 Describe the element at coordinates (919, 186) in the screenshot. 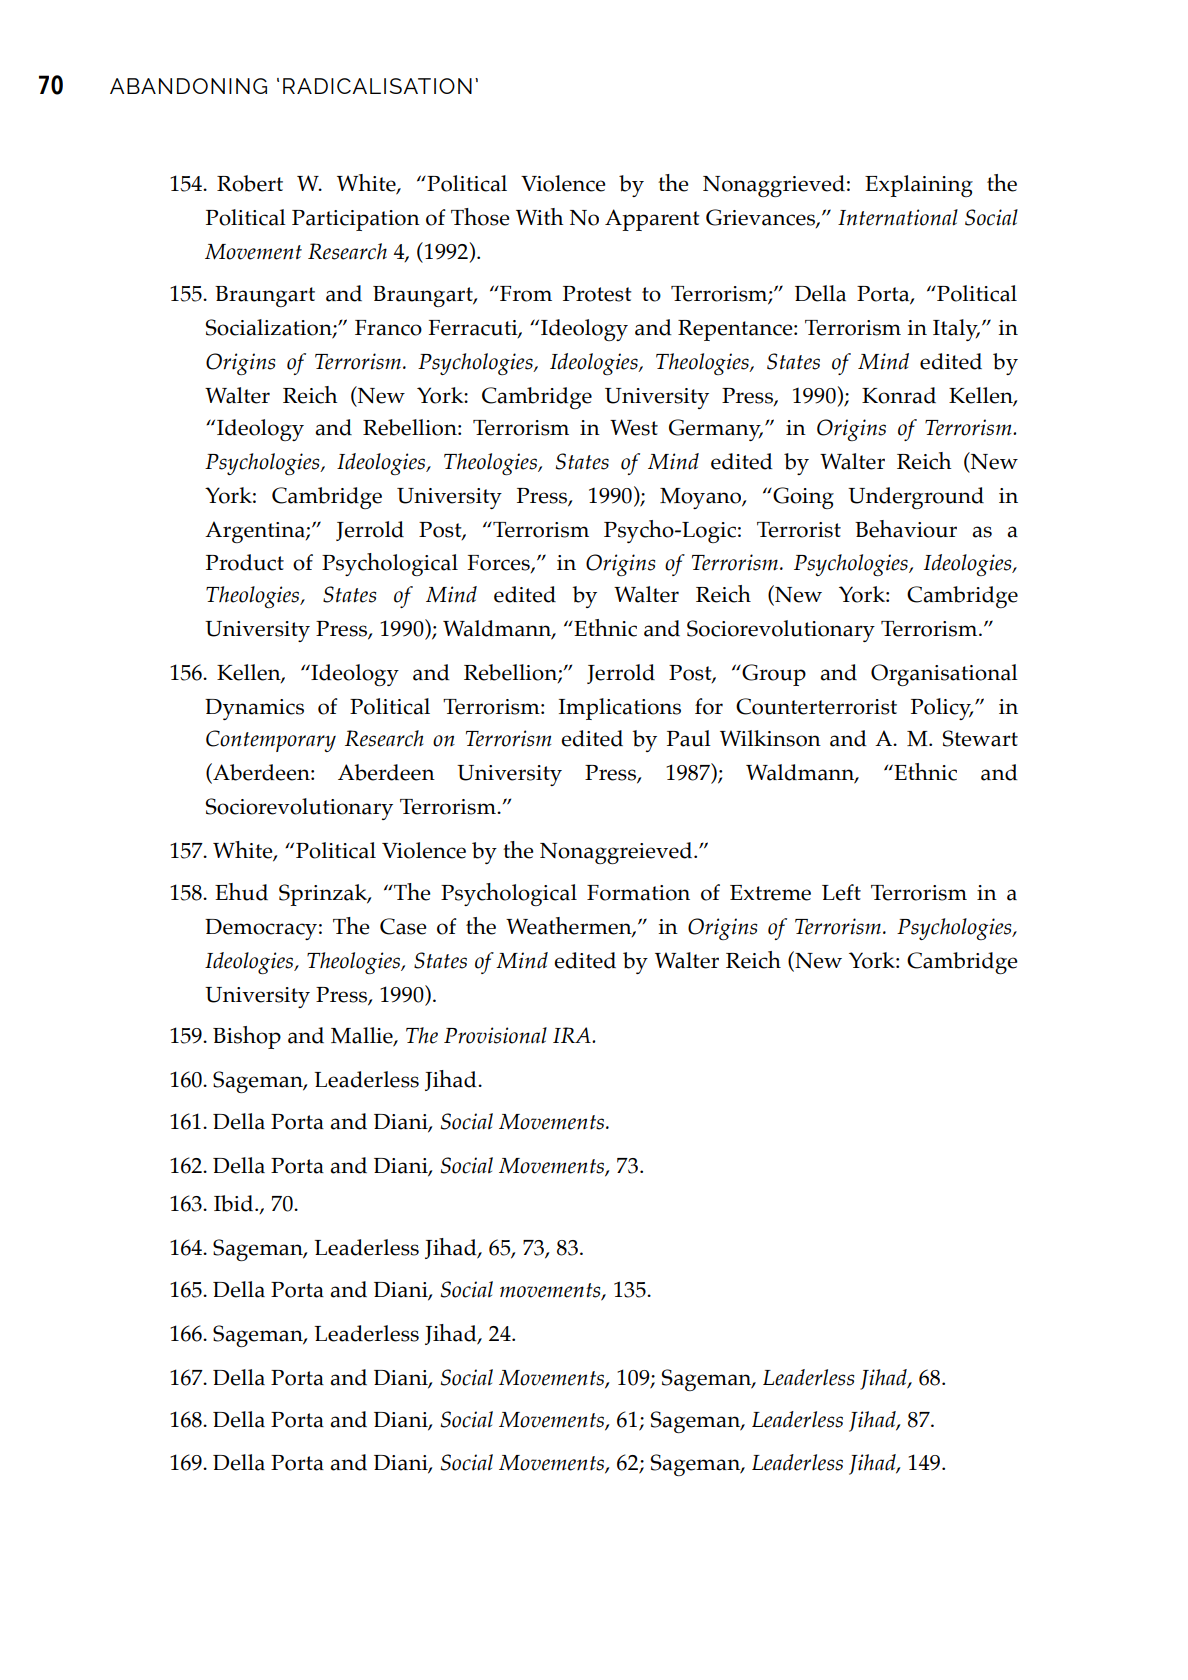

I see `Explaining` at that location.
